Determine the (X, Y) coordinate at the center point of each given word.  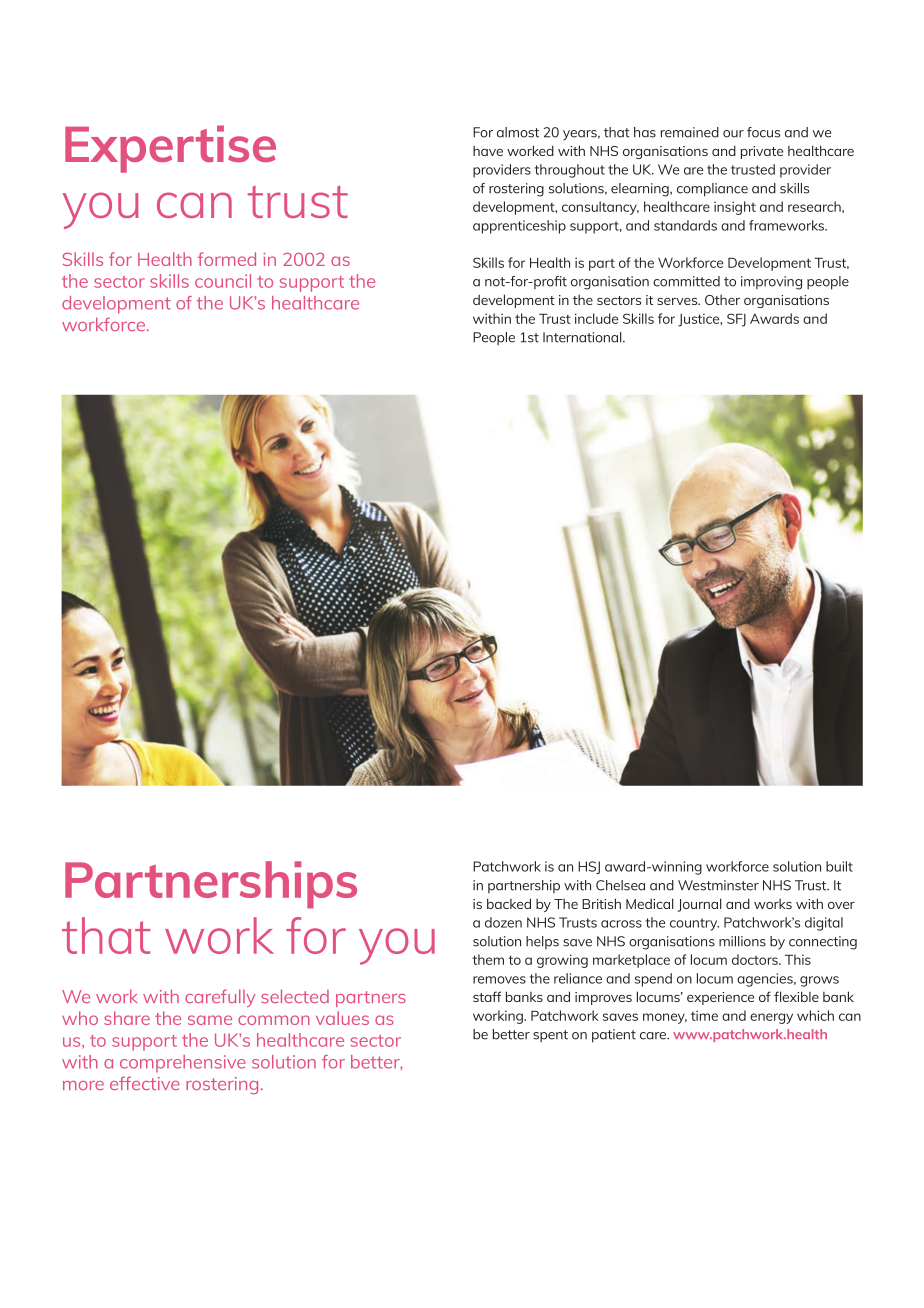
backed (509, 903)
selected (295, 996)
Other (722, 300)
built (839, 866)
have (488, 151)
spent (550, 1036)
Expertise (170, 149)
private (761, 152)
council (223, 281)
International (583, 337)
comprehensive (183, 1063)
